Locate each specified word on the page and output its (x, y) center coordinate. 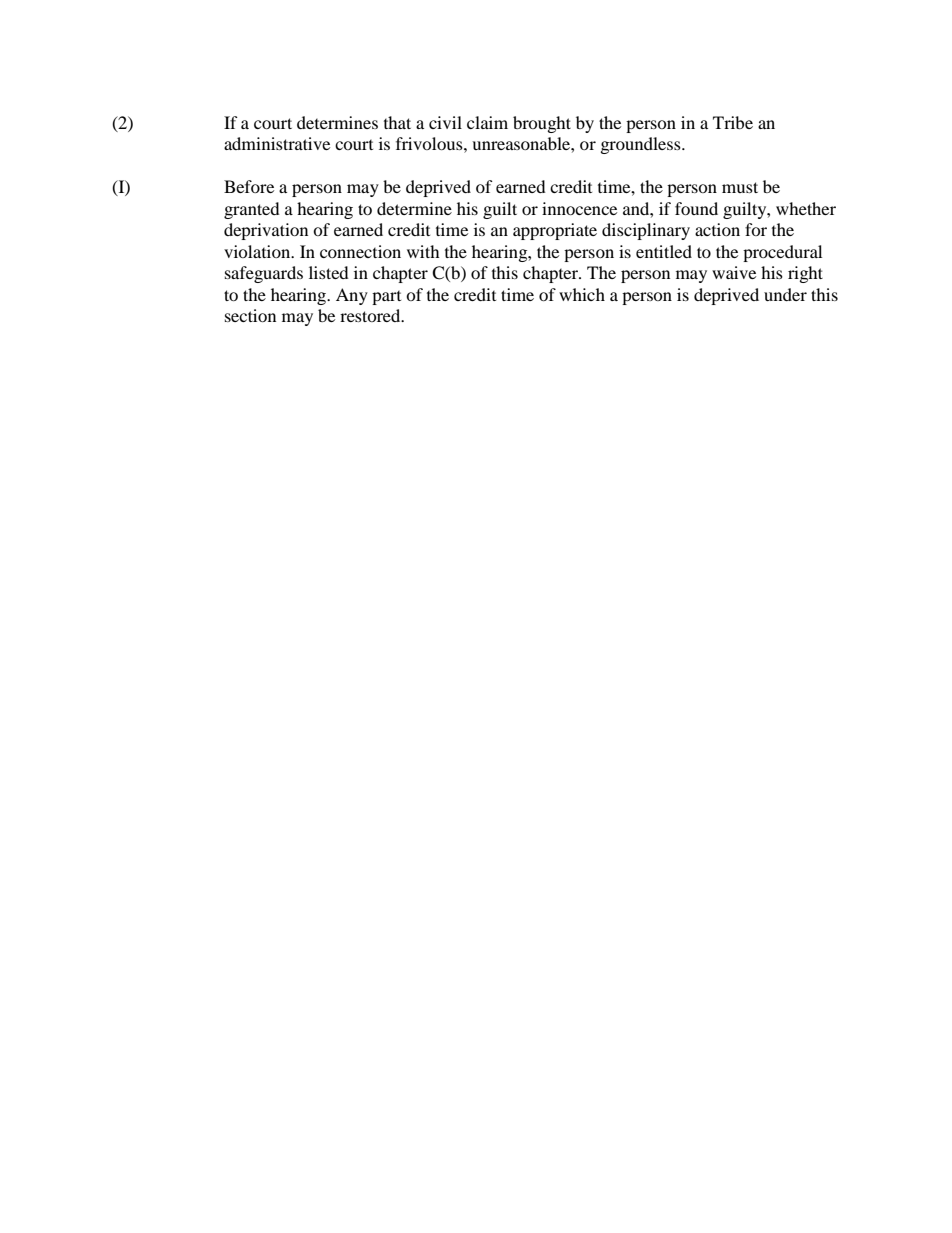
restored (371, 315)
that (397, 122)
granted (252, 210)
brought (542, 124)
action (717, 229)
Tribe (733, 122)
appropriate (555, 231)
